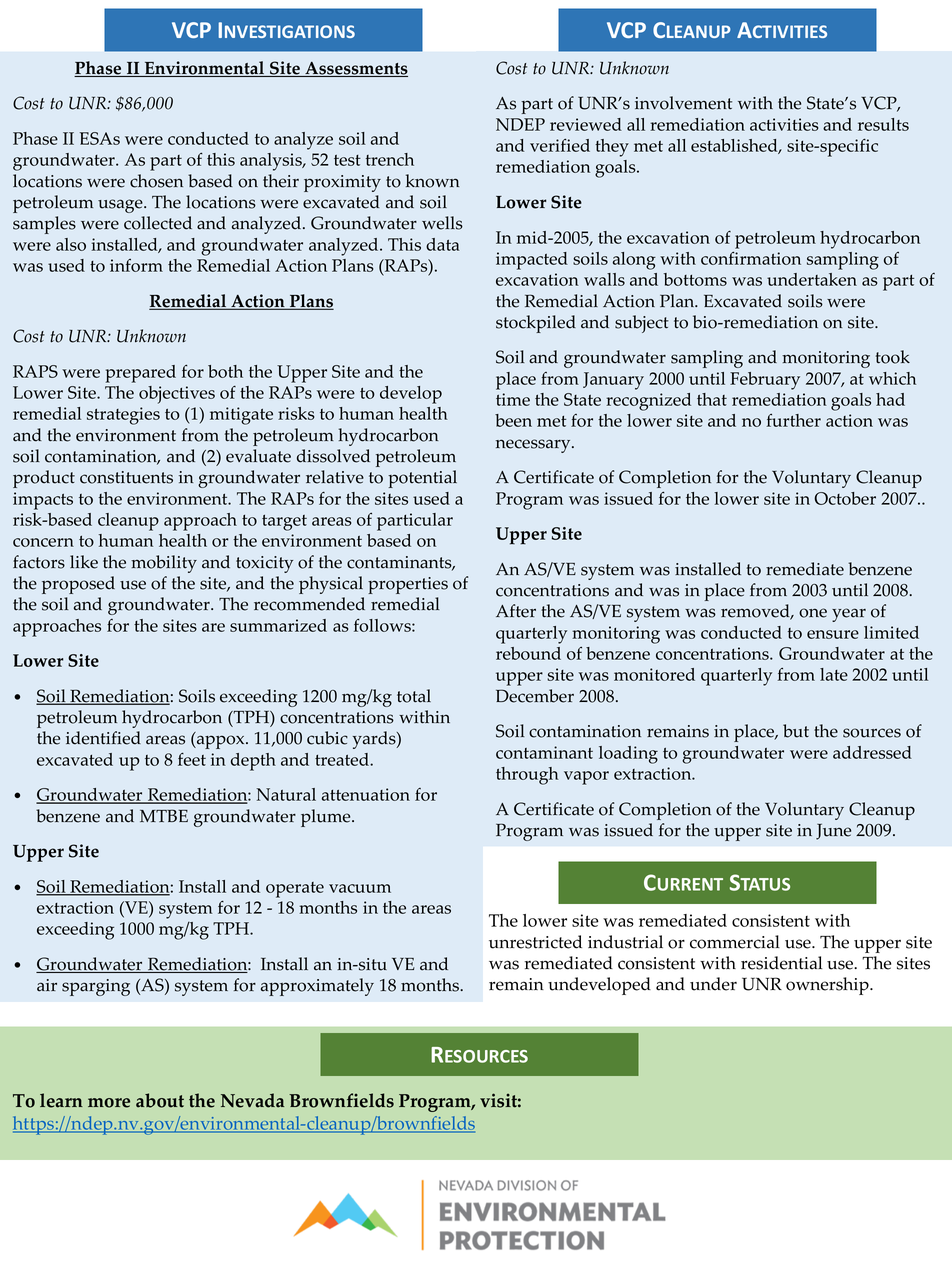  Describe the element at coordinates (828, 986) in the image. I see `ownership` at that location.
